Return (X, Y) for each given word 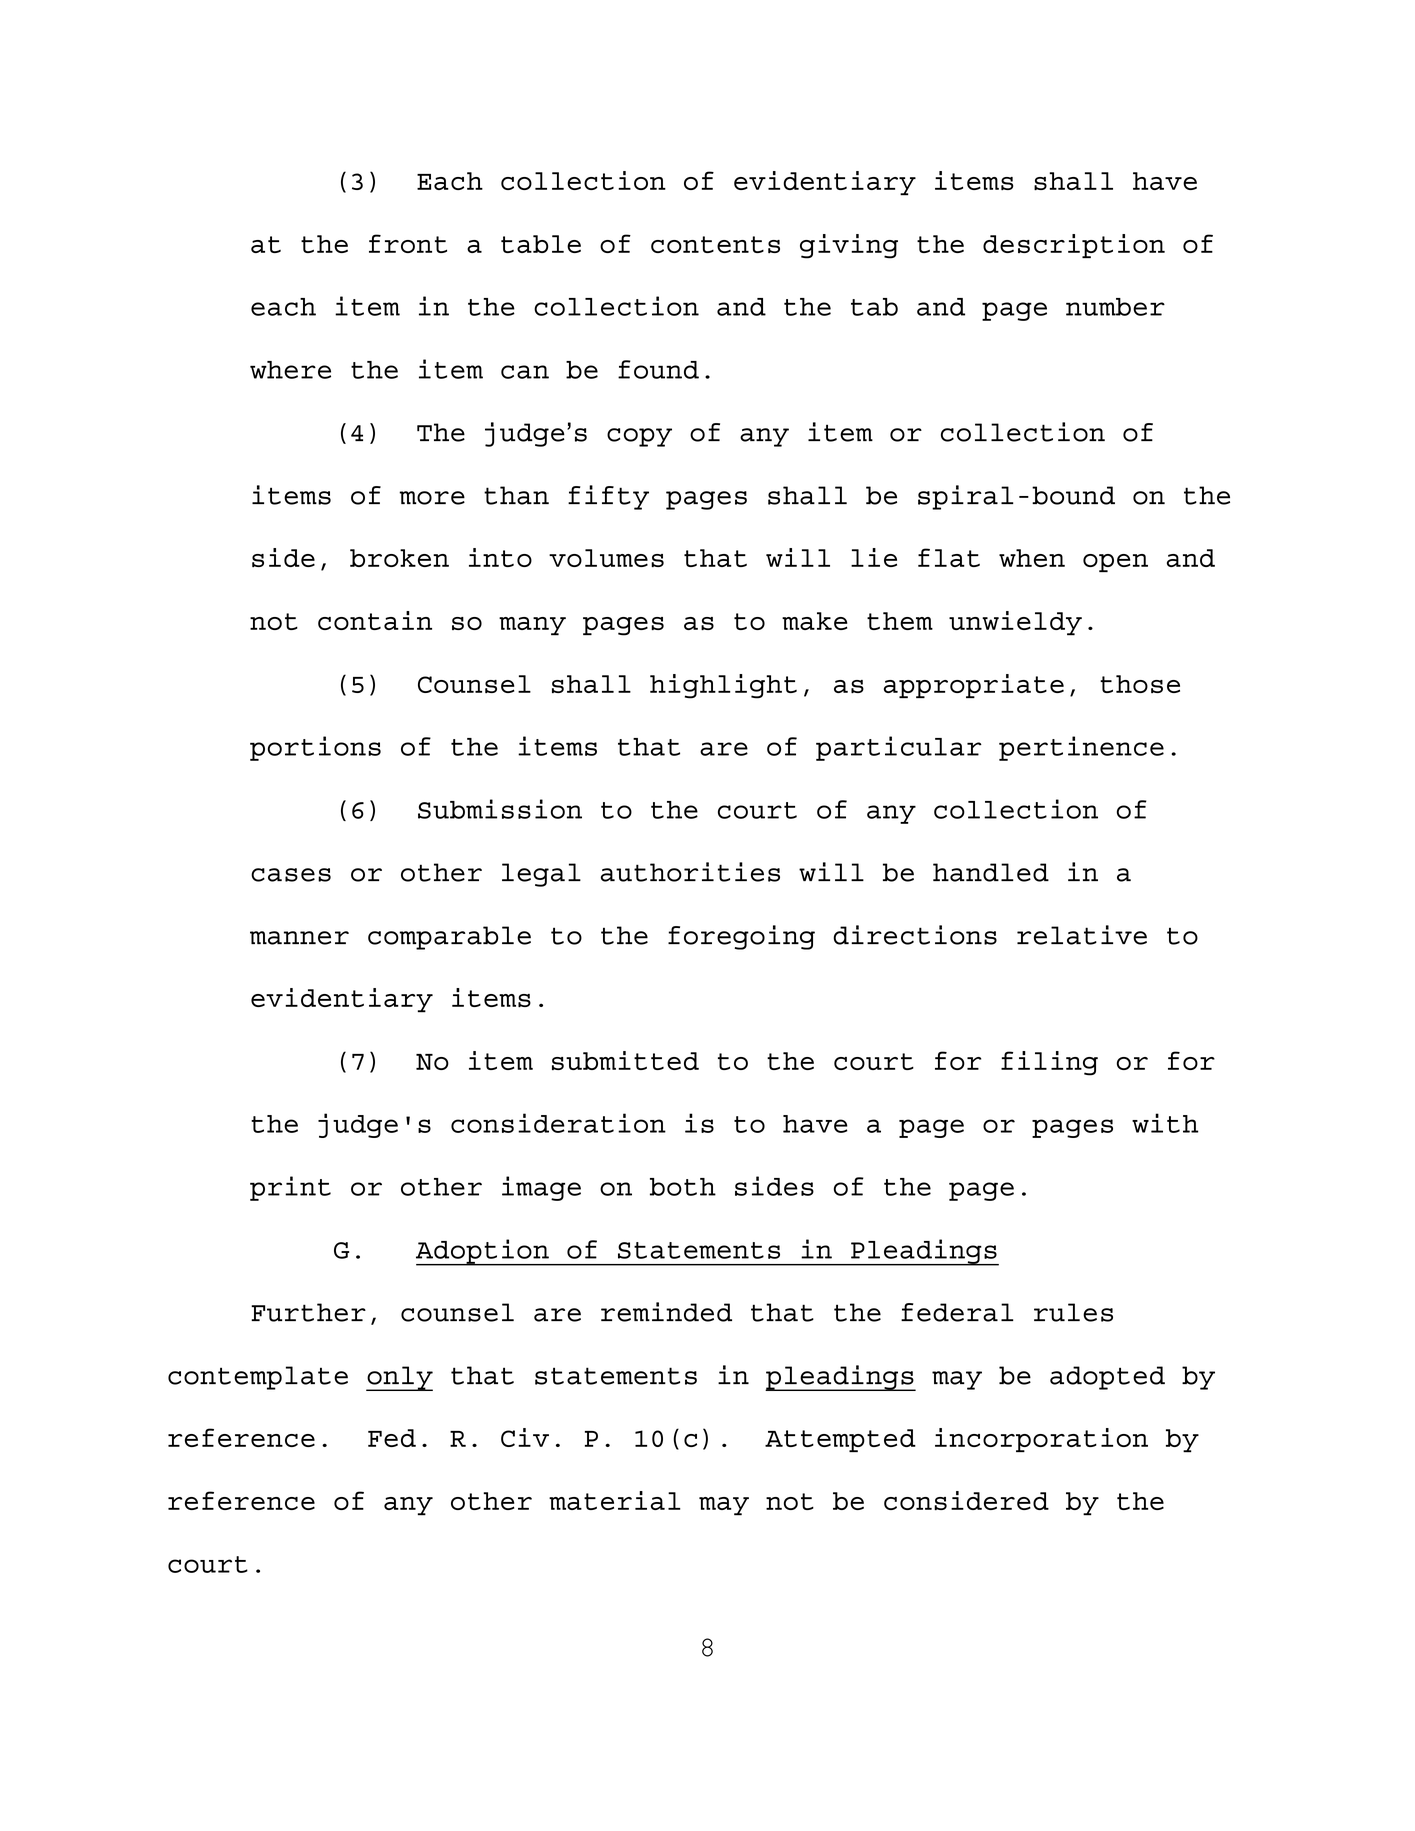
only (399, 1378)
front (408, 243)
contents (715, 244)
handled (991, 872)
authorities (690, 872)
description (1074, 246)
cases (291, 875)
